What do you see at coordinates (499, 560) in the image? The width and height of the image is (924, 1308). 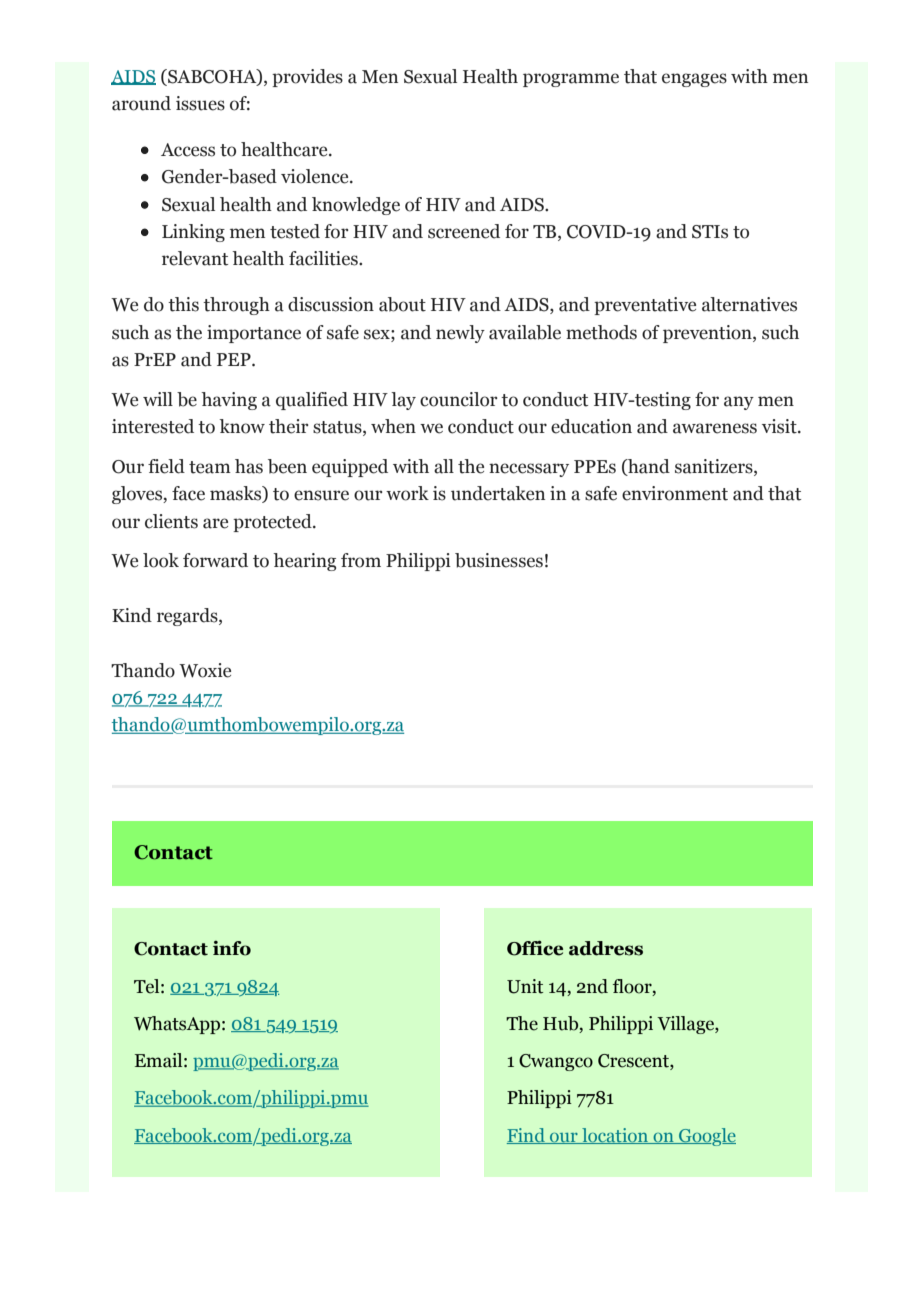 I see `businesses` at bounding box center [499, 560].
